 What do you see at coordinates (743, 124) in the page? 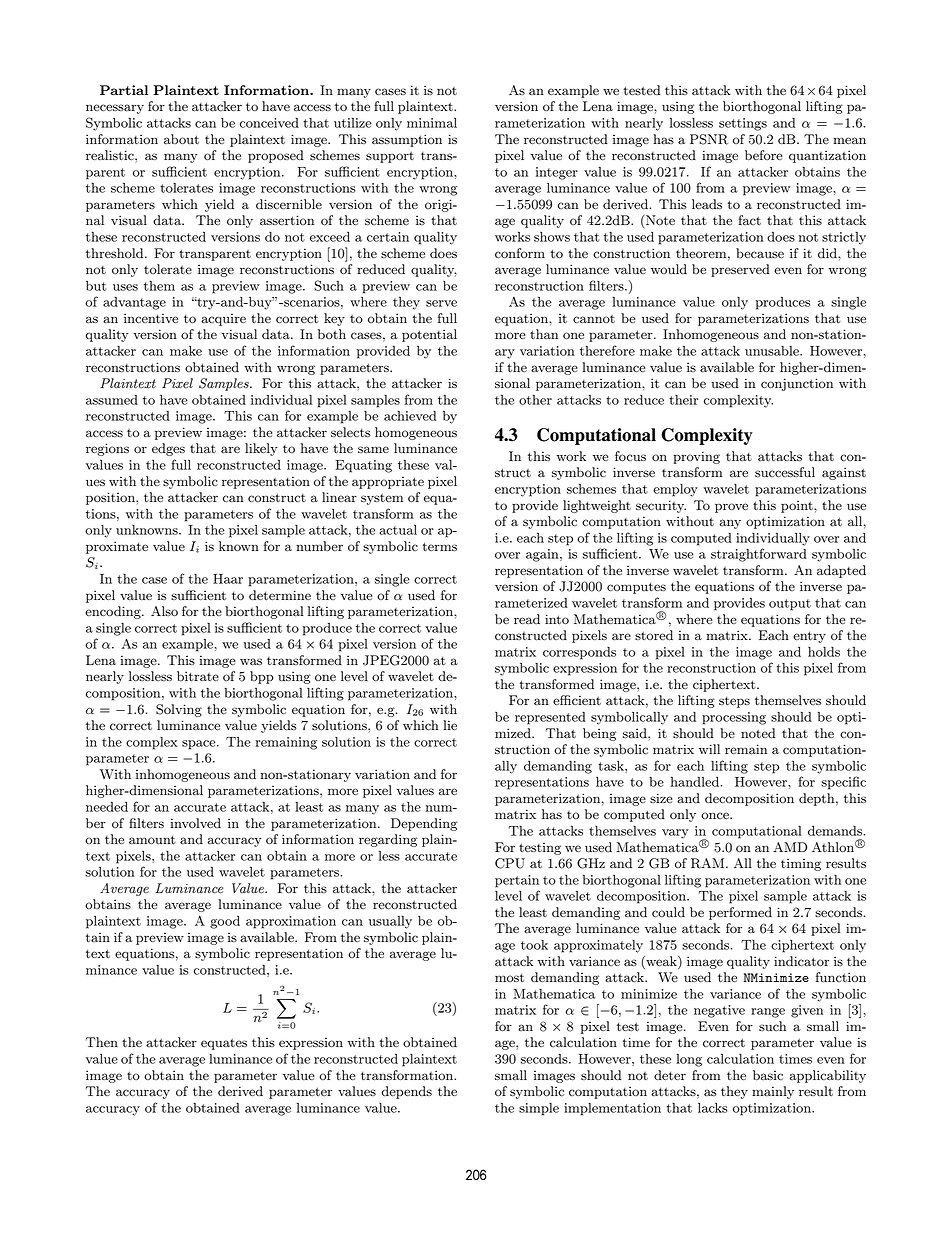
I see `settings` at bounding box center [743, 124].
